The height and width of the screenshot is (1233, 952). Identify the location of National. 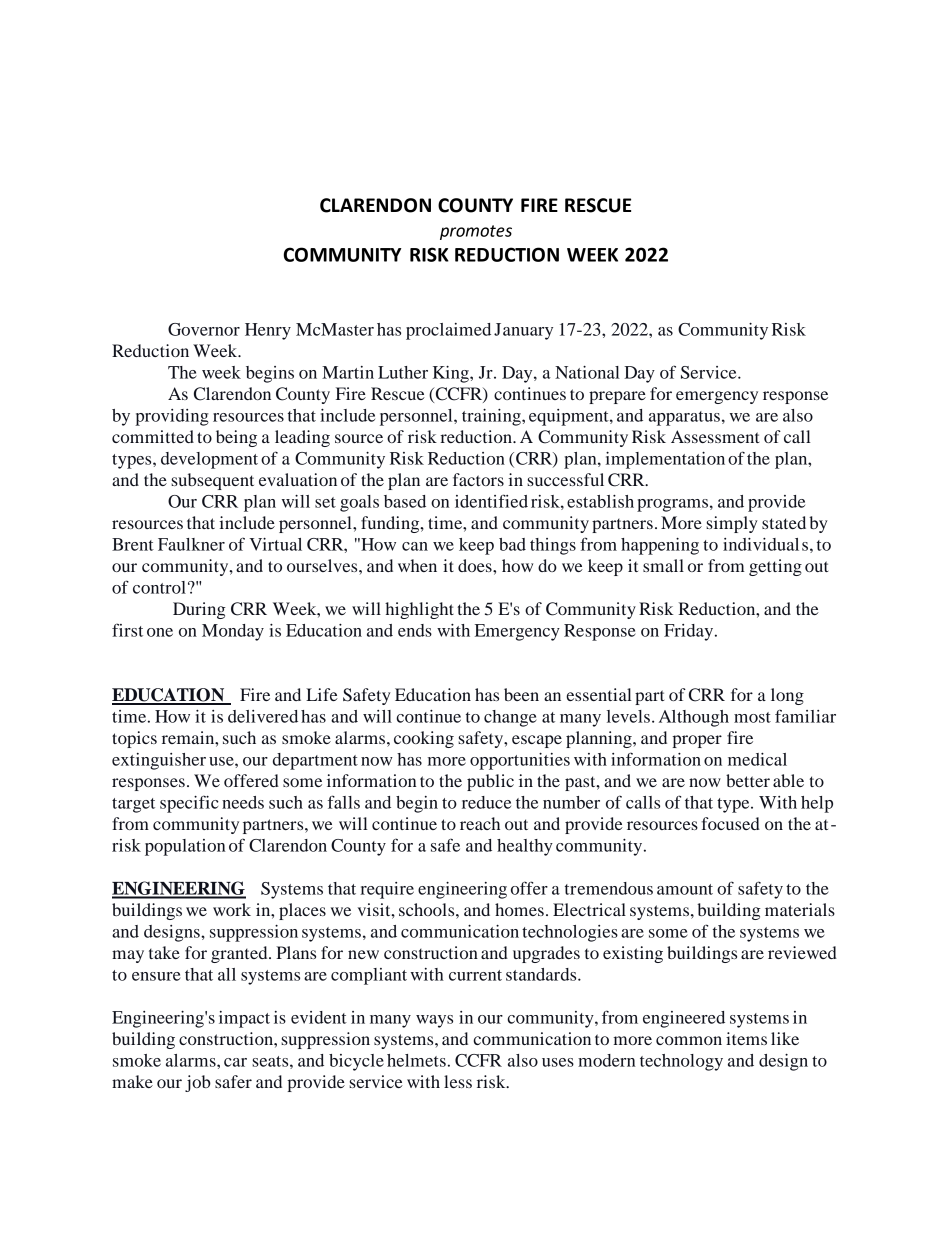
(587, 372).
